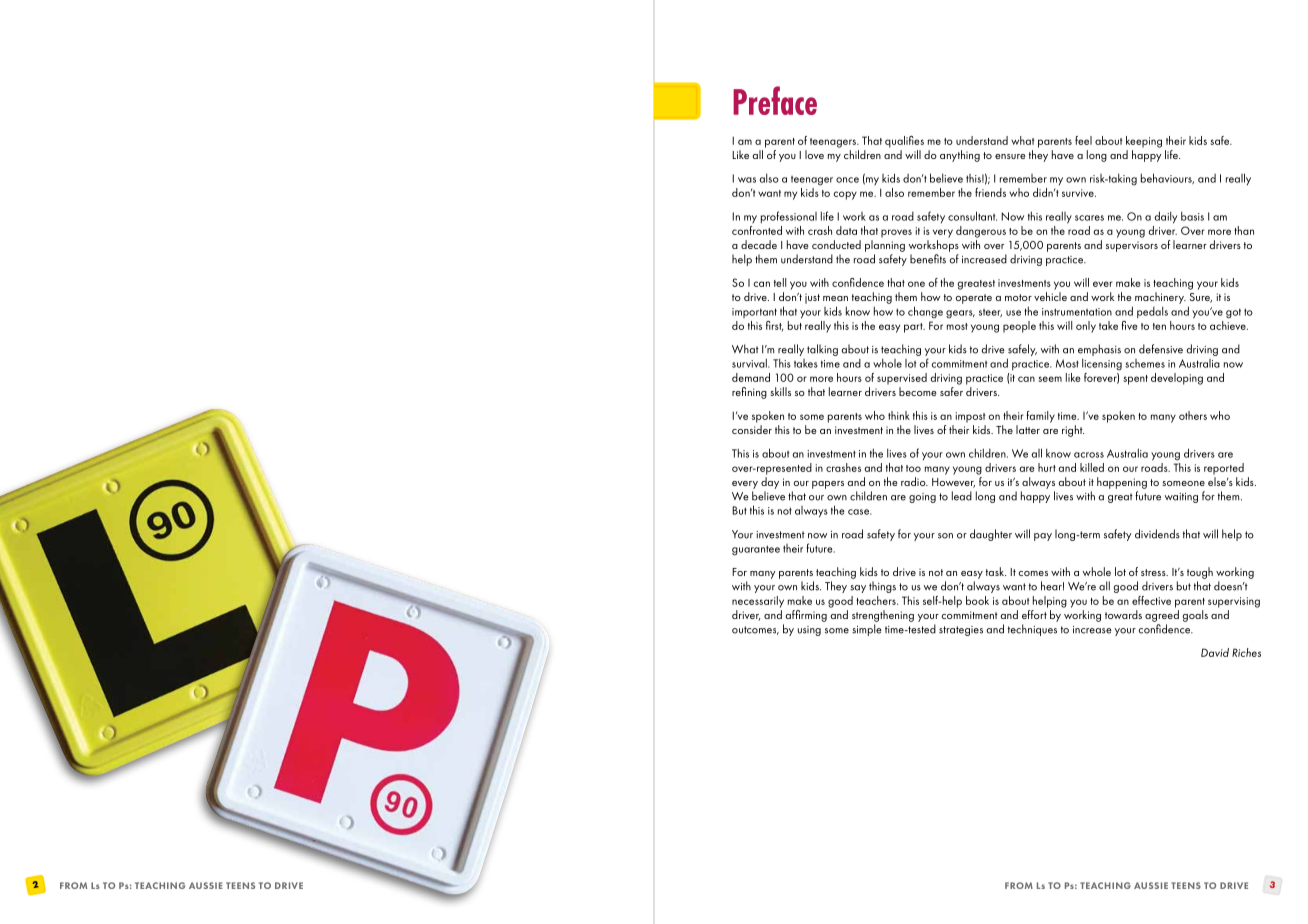 The height and width of the page is (924, 1308). Describe the element at coordinates (961, 631) in the page. I see `strategies` at that location.
